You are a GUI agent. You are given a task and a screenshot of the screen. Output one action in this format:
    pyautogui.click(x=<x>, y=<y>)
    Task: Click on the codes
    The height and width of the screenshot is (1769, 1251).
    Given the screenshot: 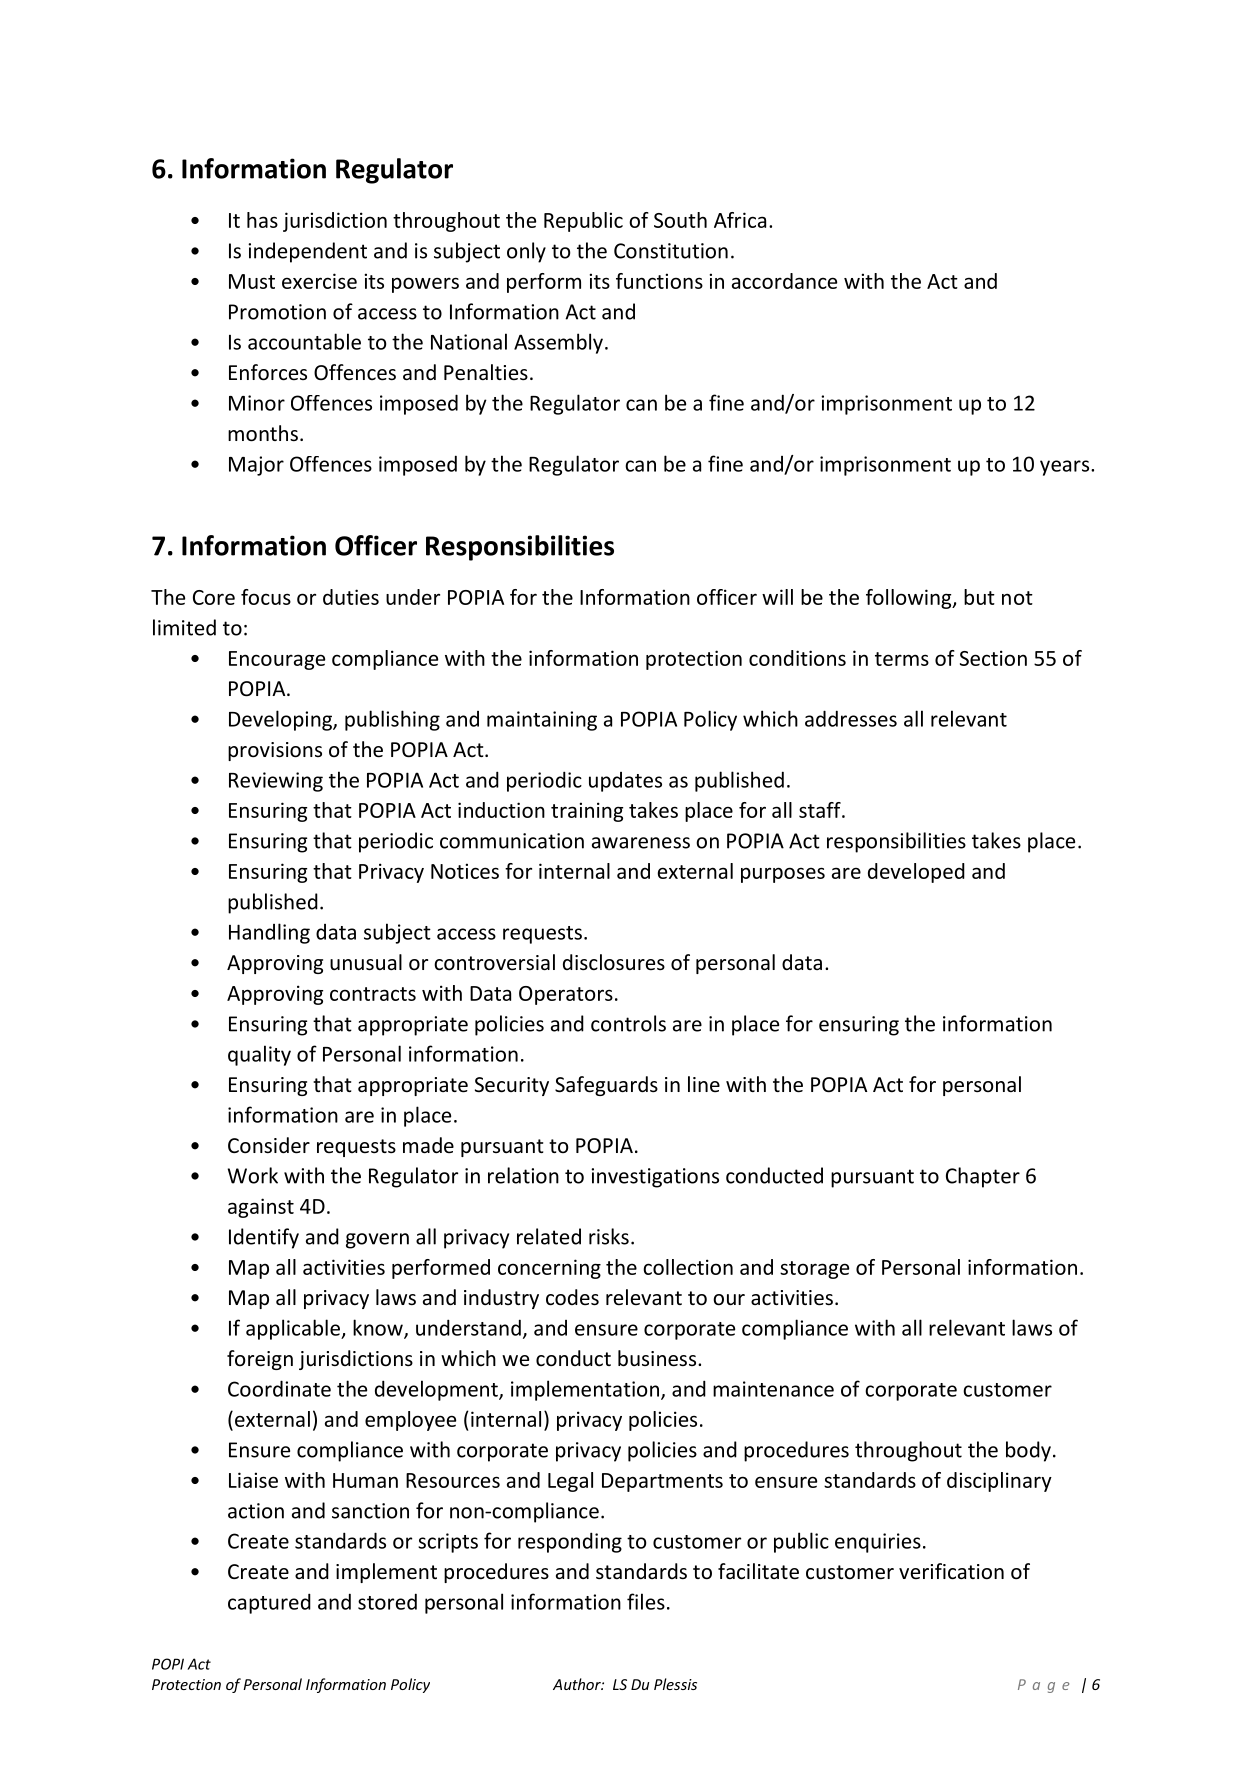 What is the action you would take?
    pyautogui.click(x=572, y=1297)
